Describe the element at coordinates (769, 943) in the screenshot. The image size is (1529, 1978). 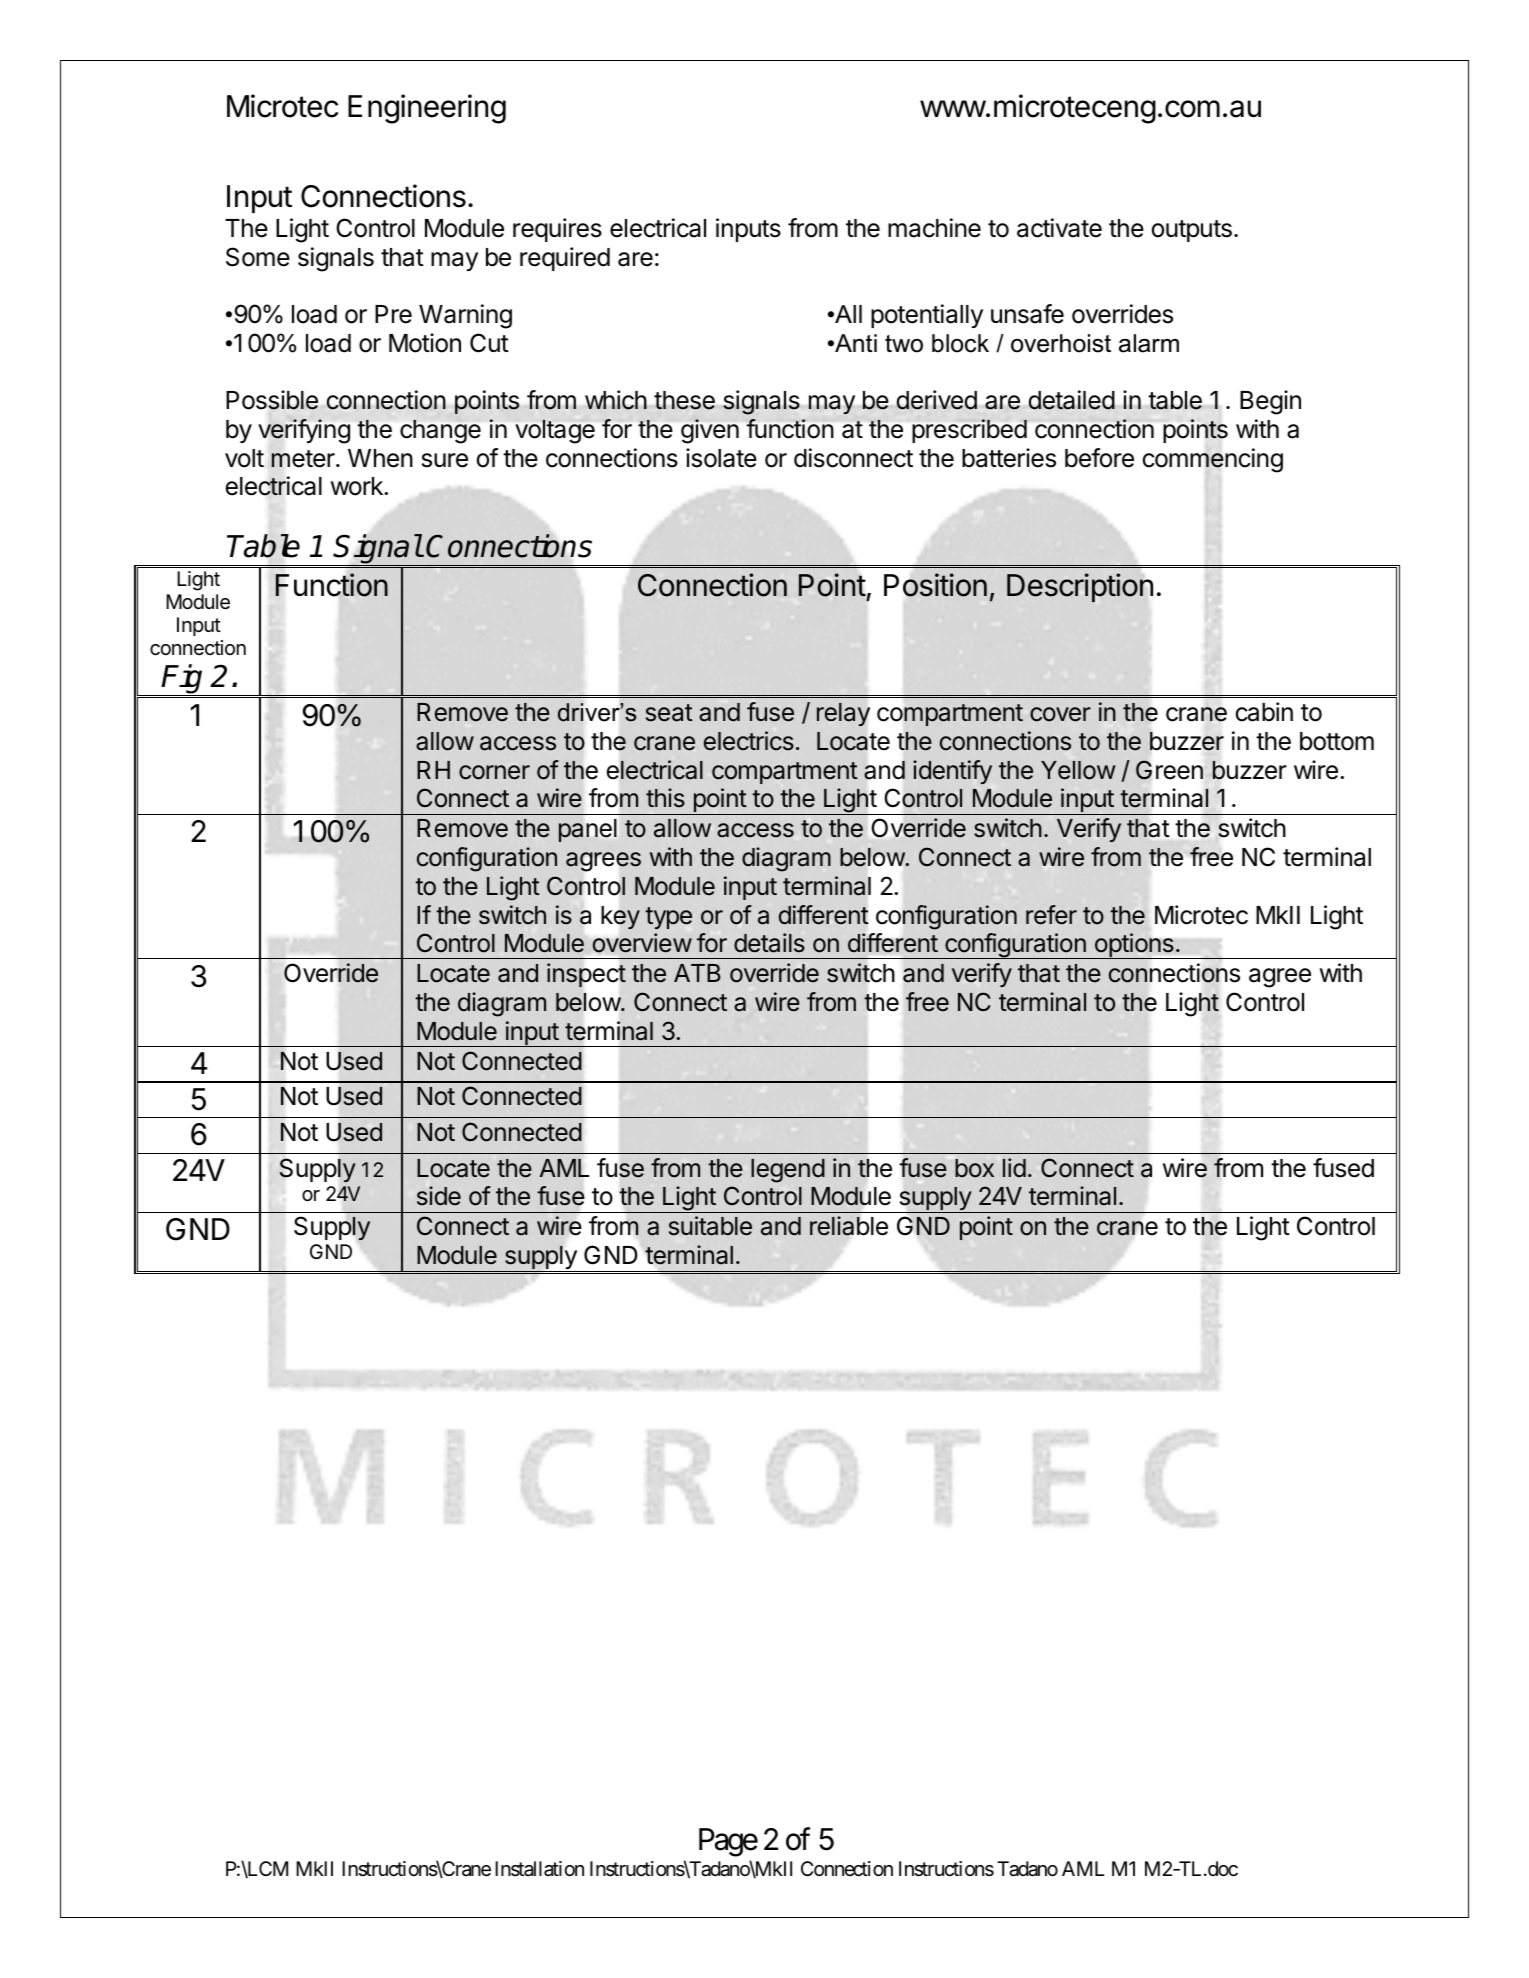
I see `details` at that location.
